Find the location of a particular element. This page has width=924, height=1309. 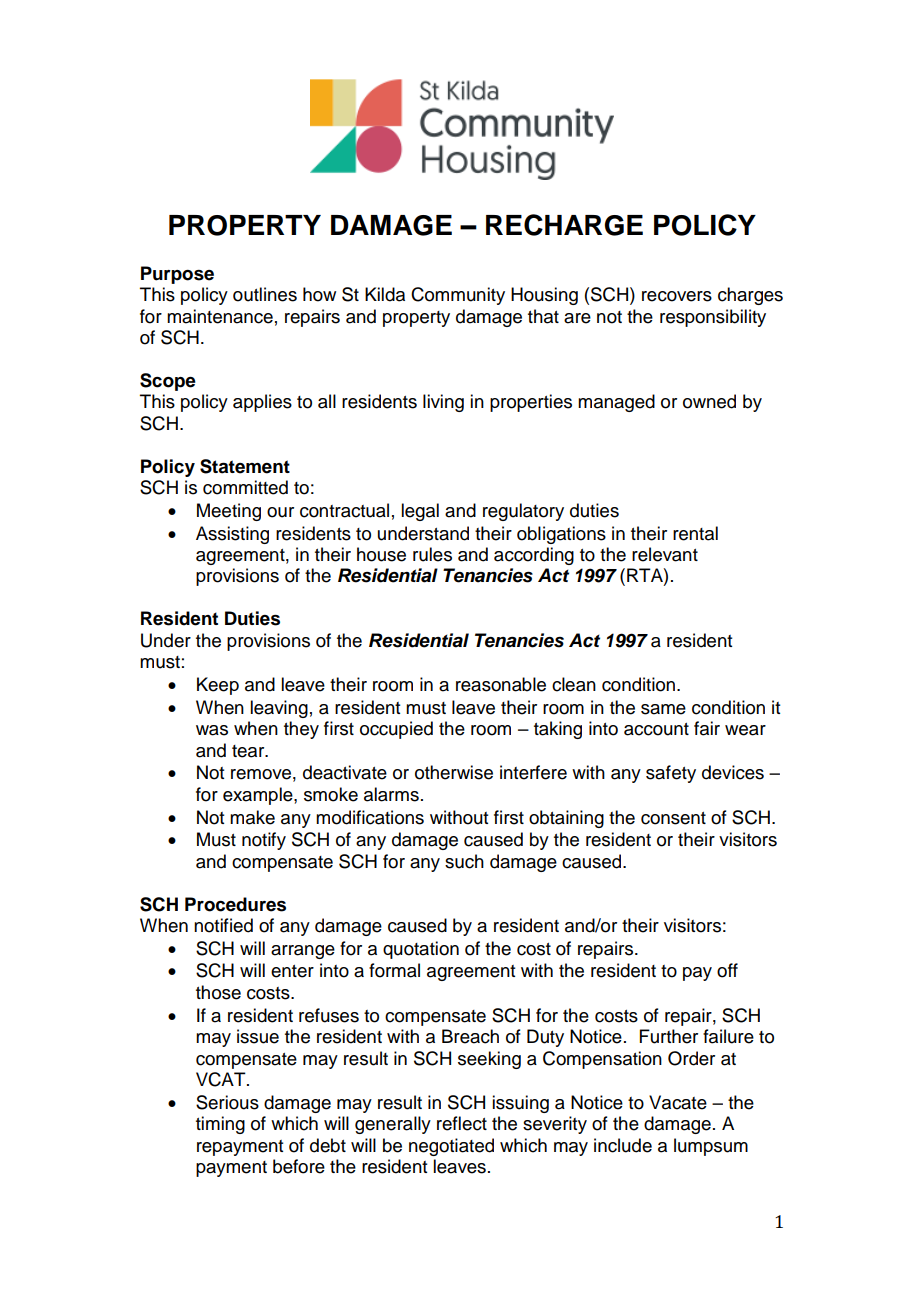

such is located at coordinates (464, 861).
